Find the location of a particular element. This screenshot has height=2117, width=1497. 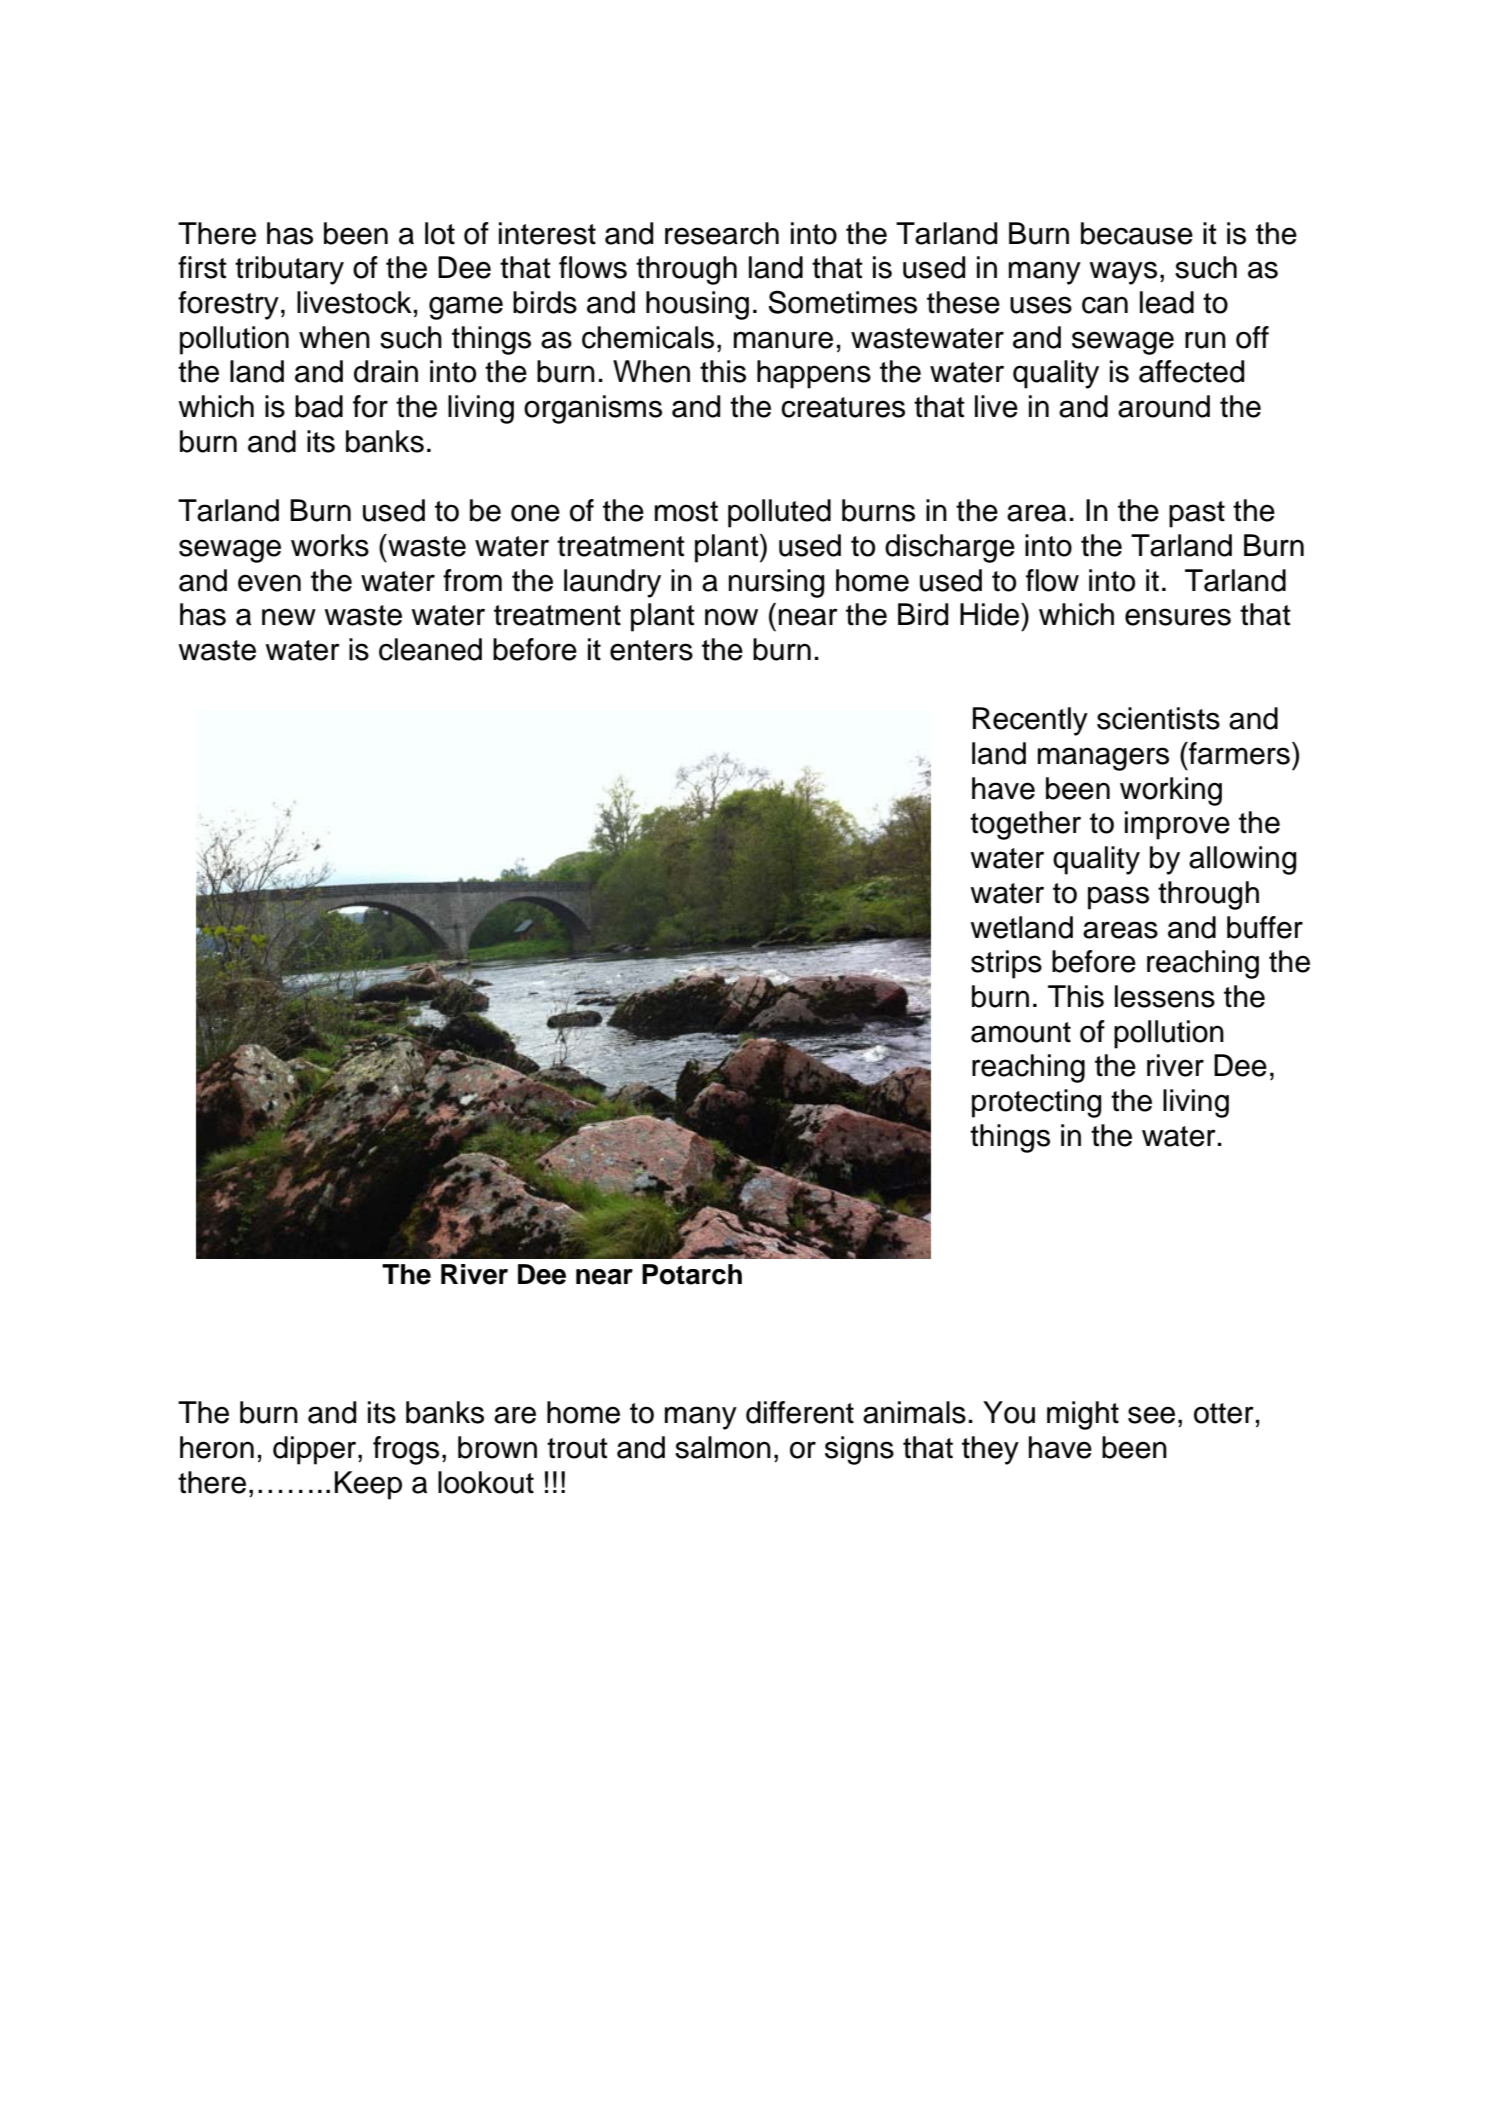

research is located at coordinates (722, 233).
